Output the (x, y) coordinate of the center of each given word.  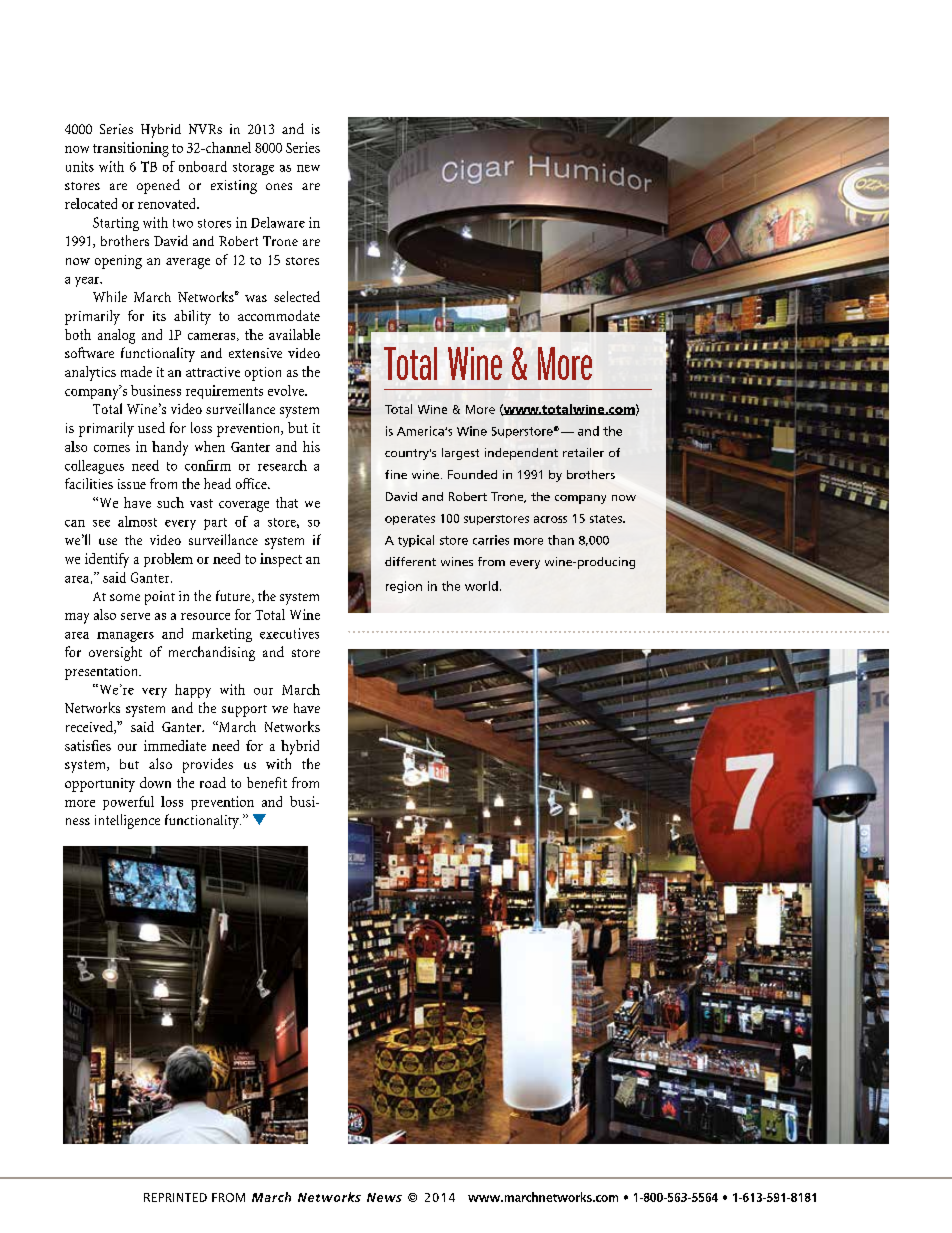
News (384, 1197)
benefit (267, 782)
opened (158, 186)
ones (279, 186)
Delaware (278, 222)
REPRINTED (175, 1197)
